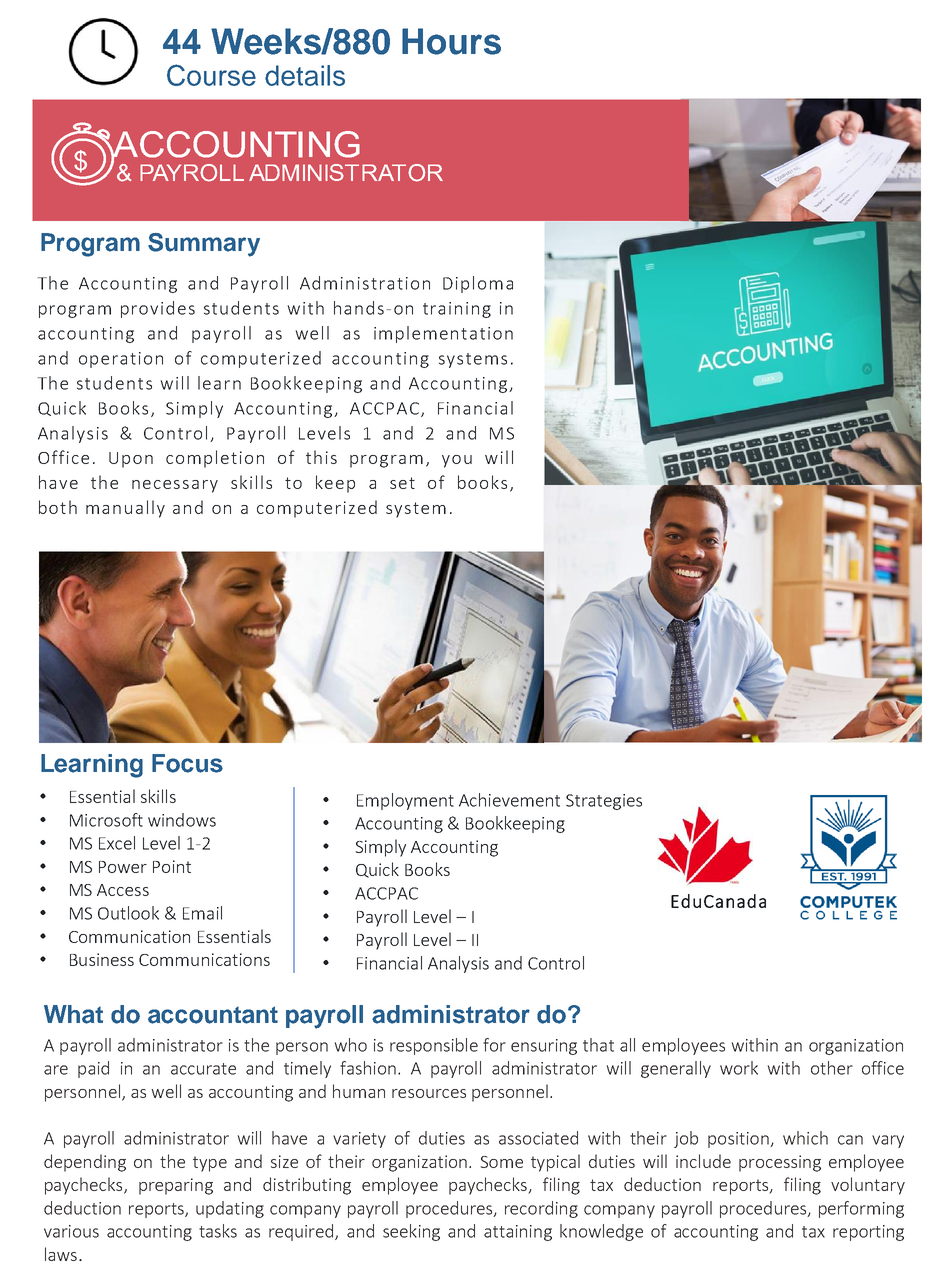 The width and height of the document is (952, 1270). I want to click on Hours, so click(451, 41).
